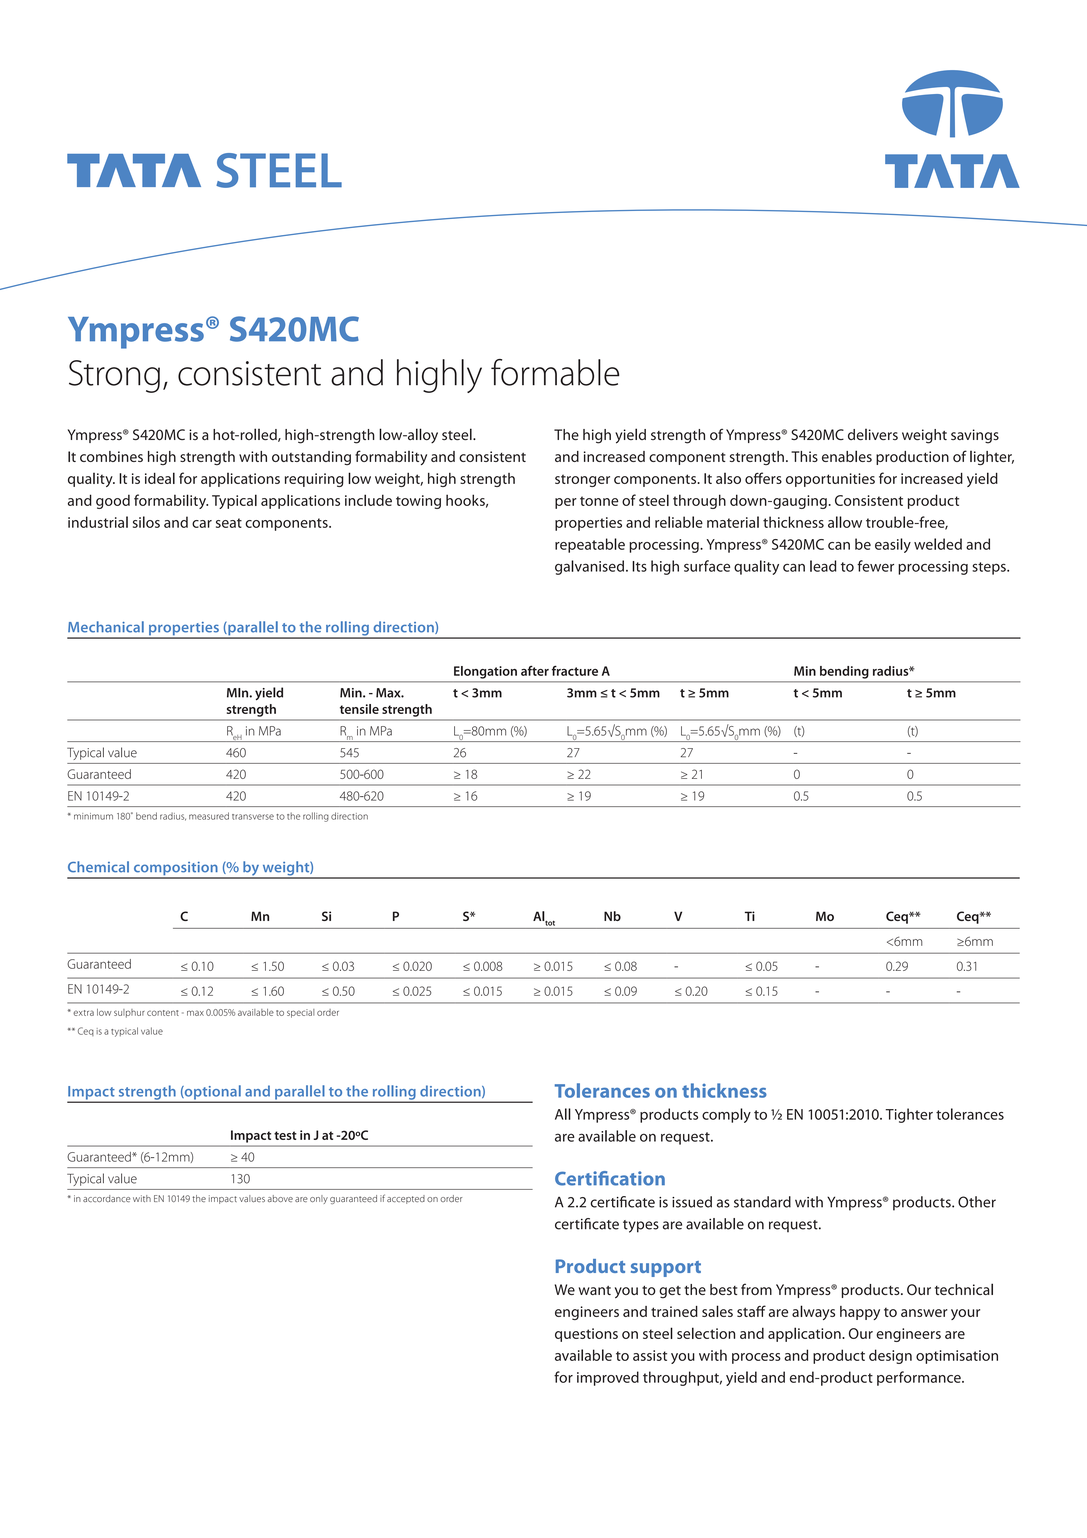  I want to click on questions, so click(586, 1335).
